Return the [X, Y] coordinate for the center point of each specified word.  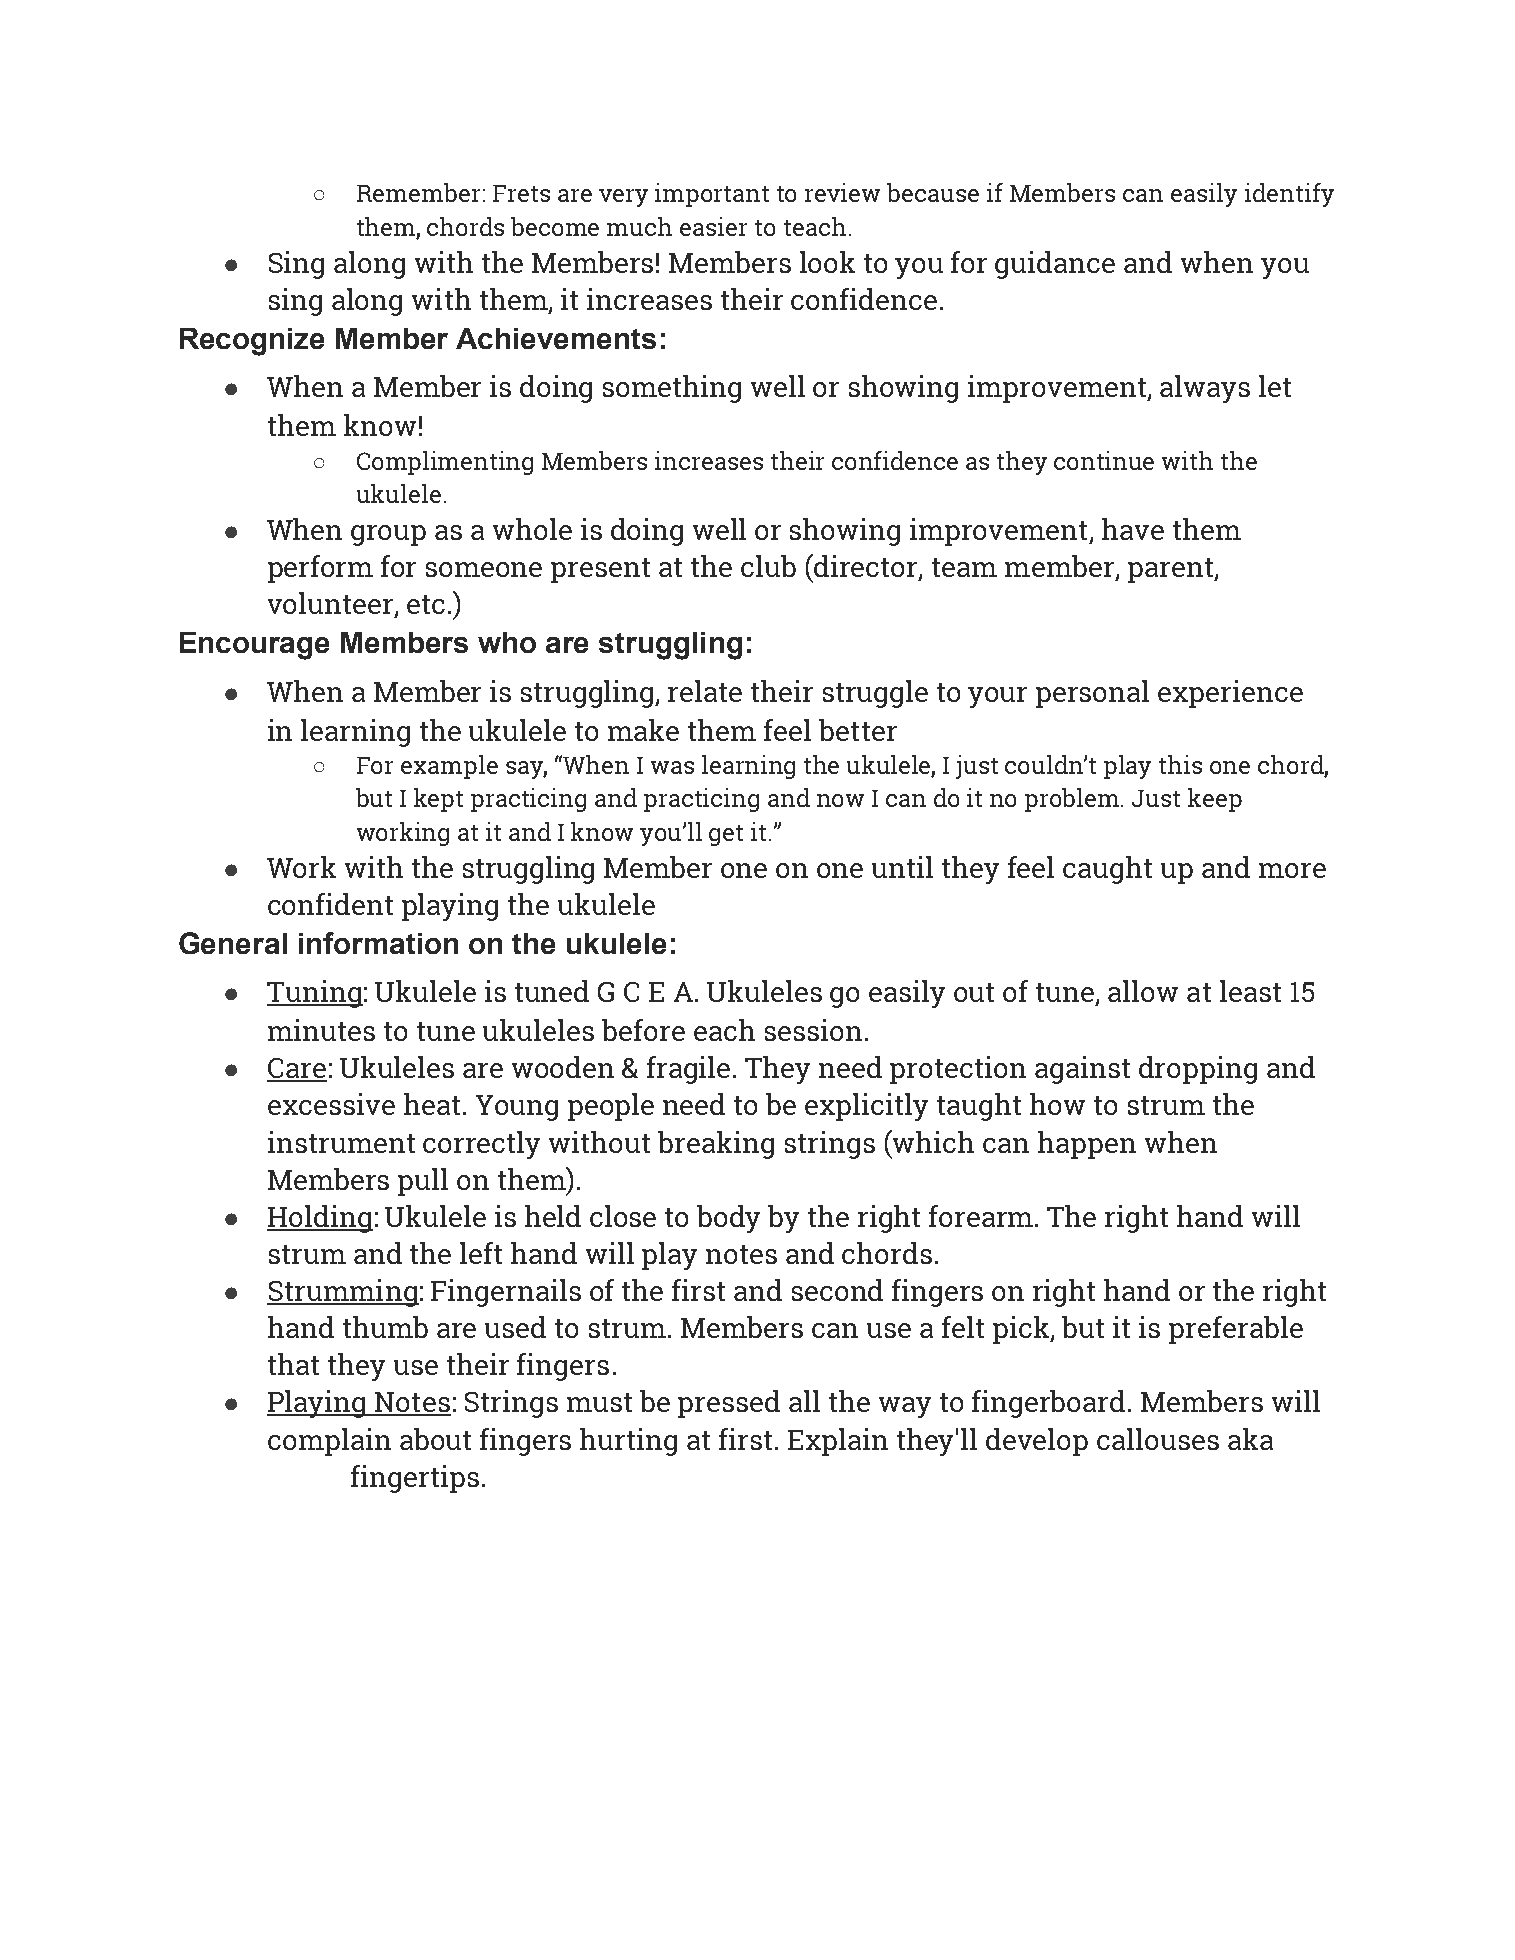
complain [329, 1442]
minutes [321, 1030]
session [813, 1030]
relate [705, 691]
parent [1171, 570]
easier [713, 226]
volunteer [332, 604]
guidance [1055, 265]
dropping [1198, 1070]
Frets [521, 193]
